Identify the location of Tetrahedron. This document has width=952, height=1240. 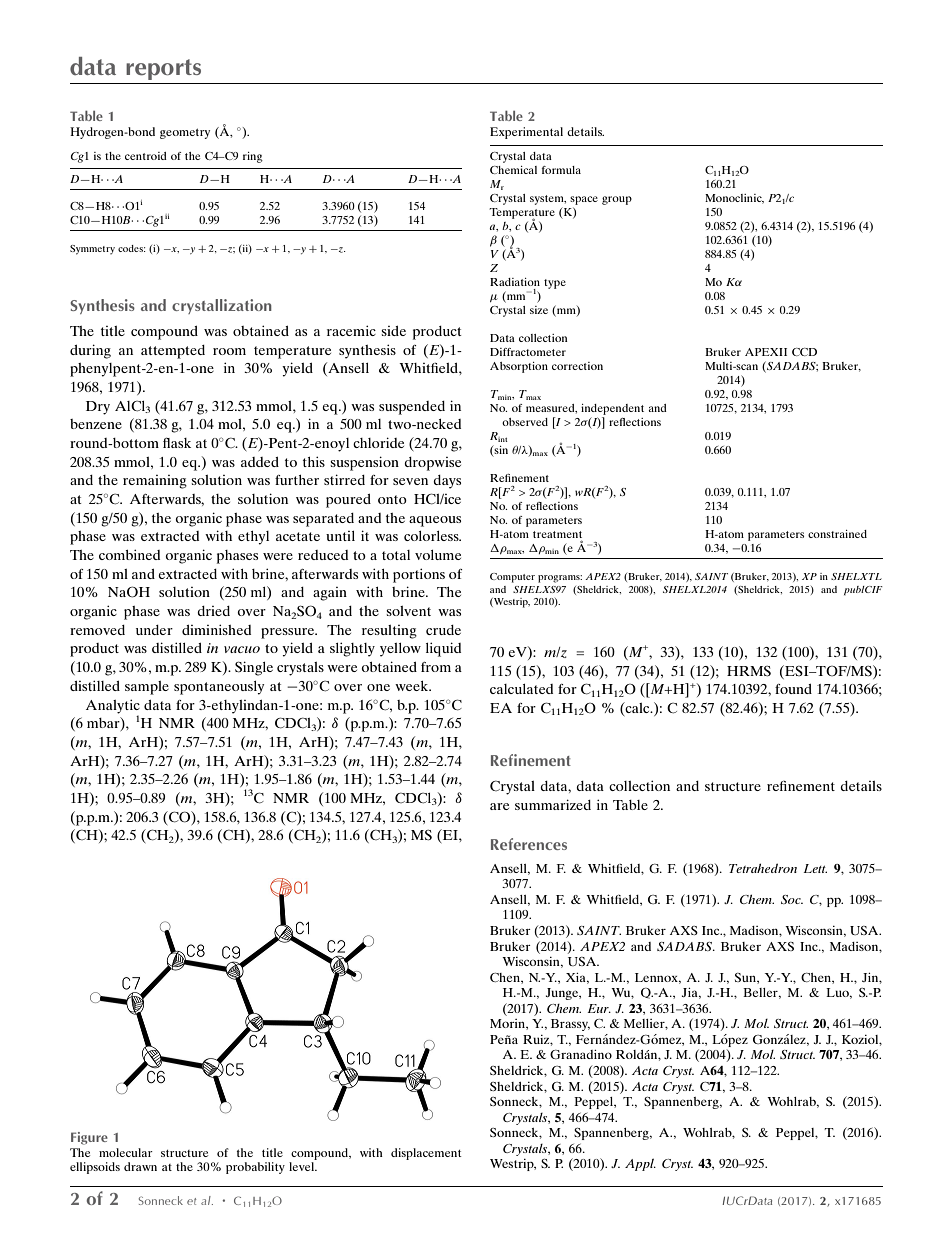
(763, 868).
